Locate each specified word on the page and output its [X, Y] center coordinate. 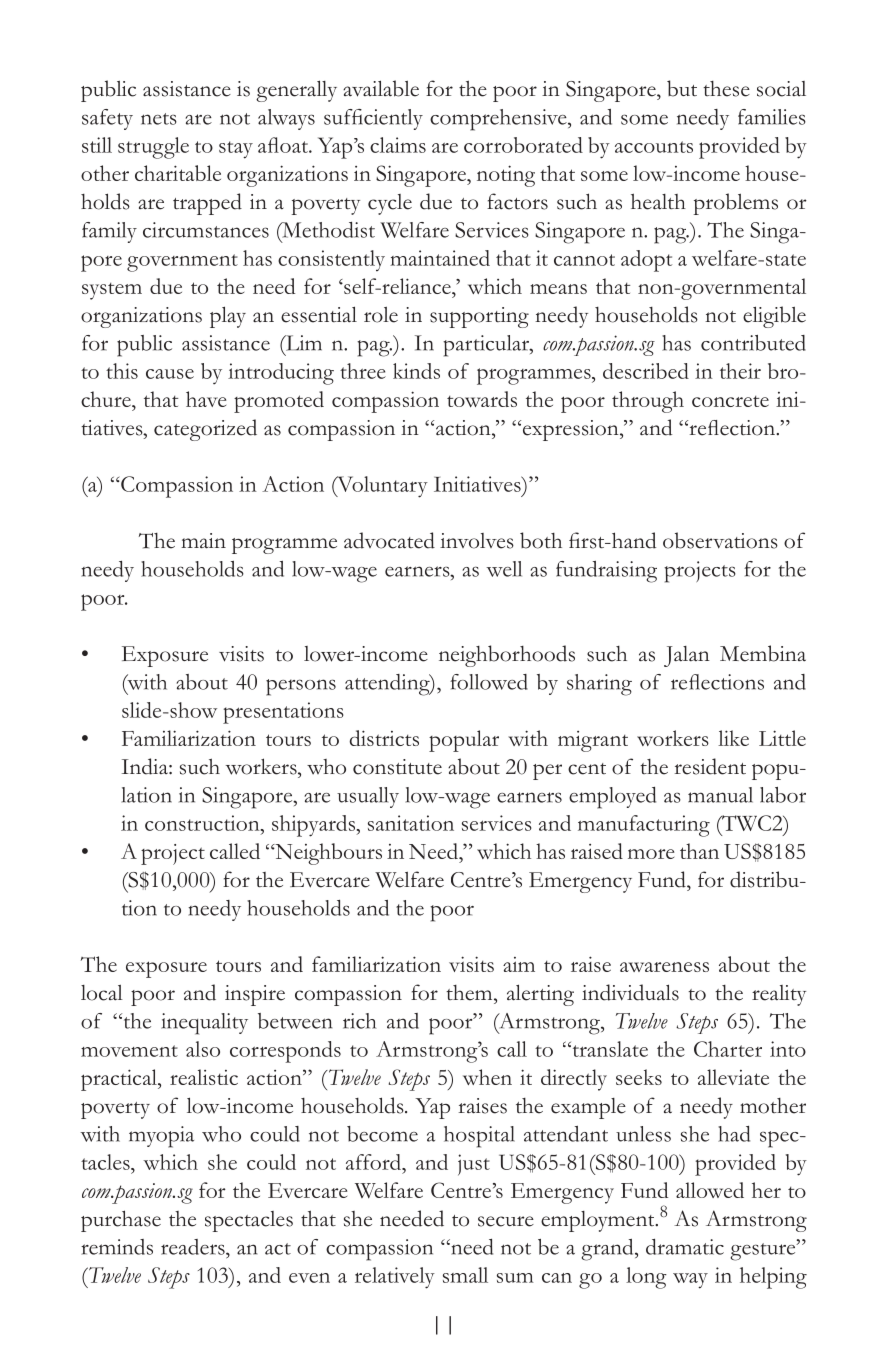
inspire [255, 995]
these [726, 89]
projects [700, 572]
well [504, 569]
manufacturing [644, 826]
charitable [178, 173]
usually [368, 797]
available [381, 88]
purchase [121, 1221]
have [206, 399]
